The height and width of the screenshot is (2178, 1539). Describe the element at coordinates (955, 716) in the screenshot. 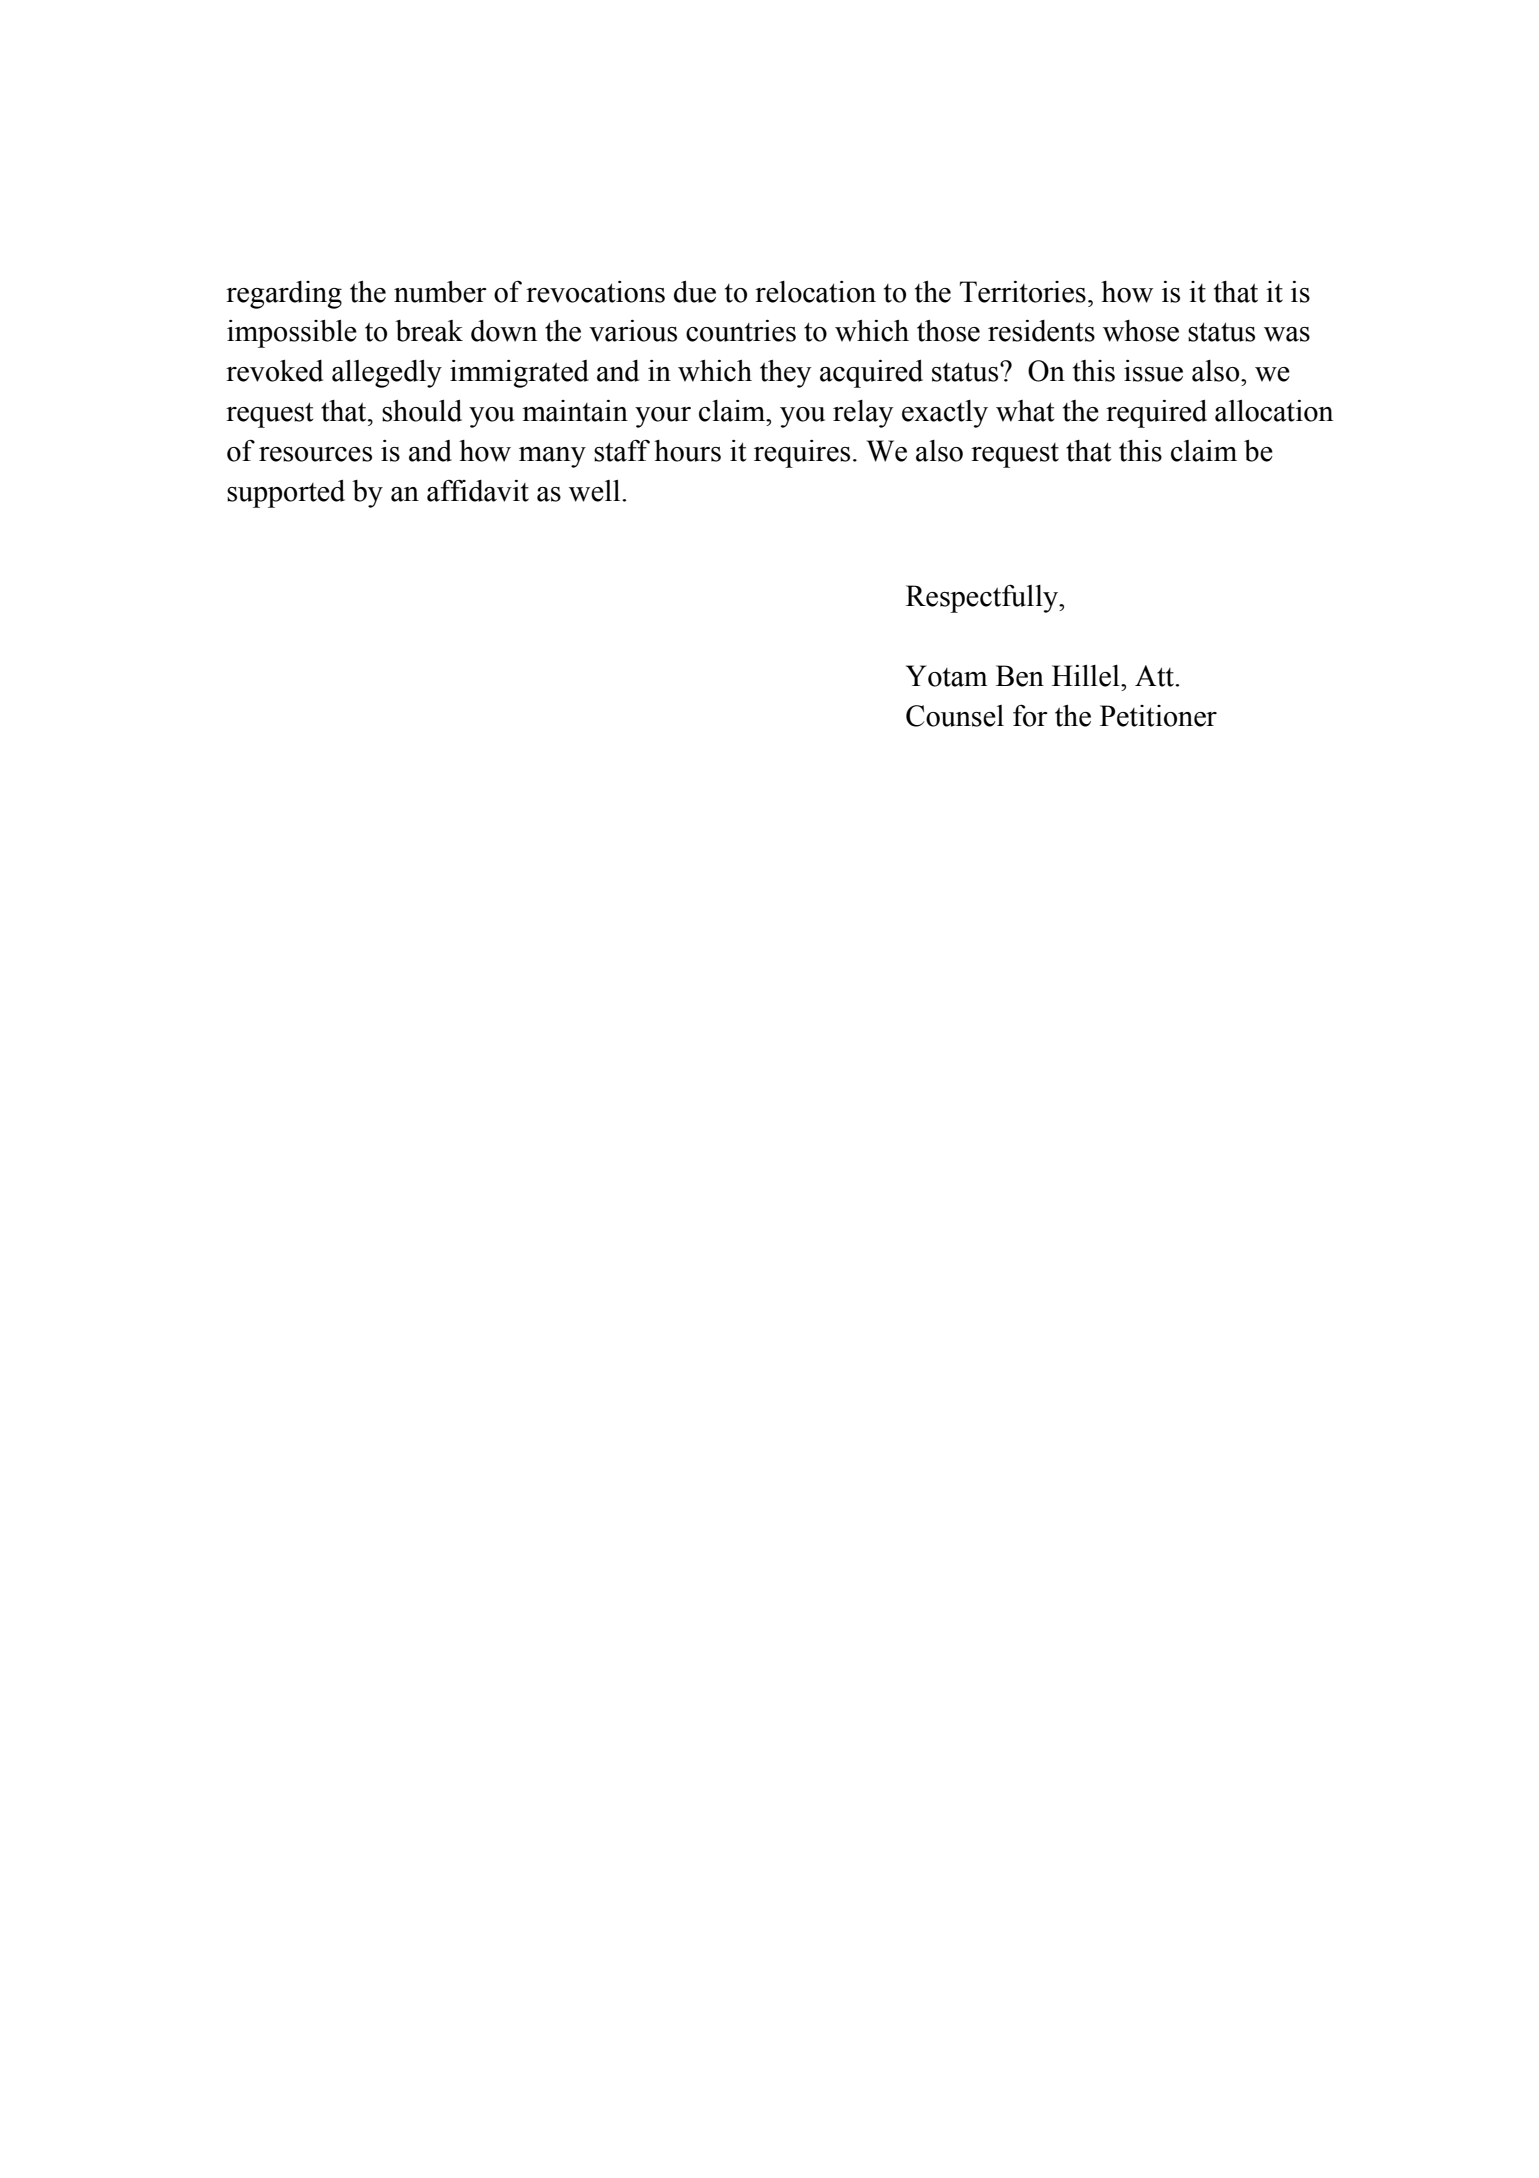

I see `Counsel` at that location.
